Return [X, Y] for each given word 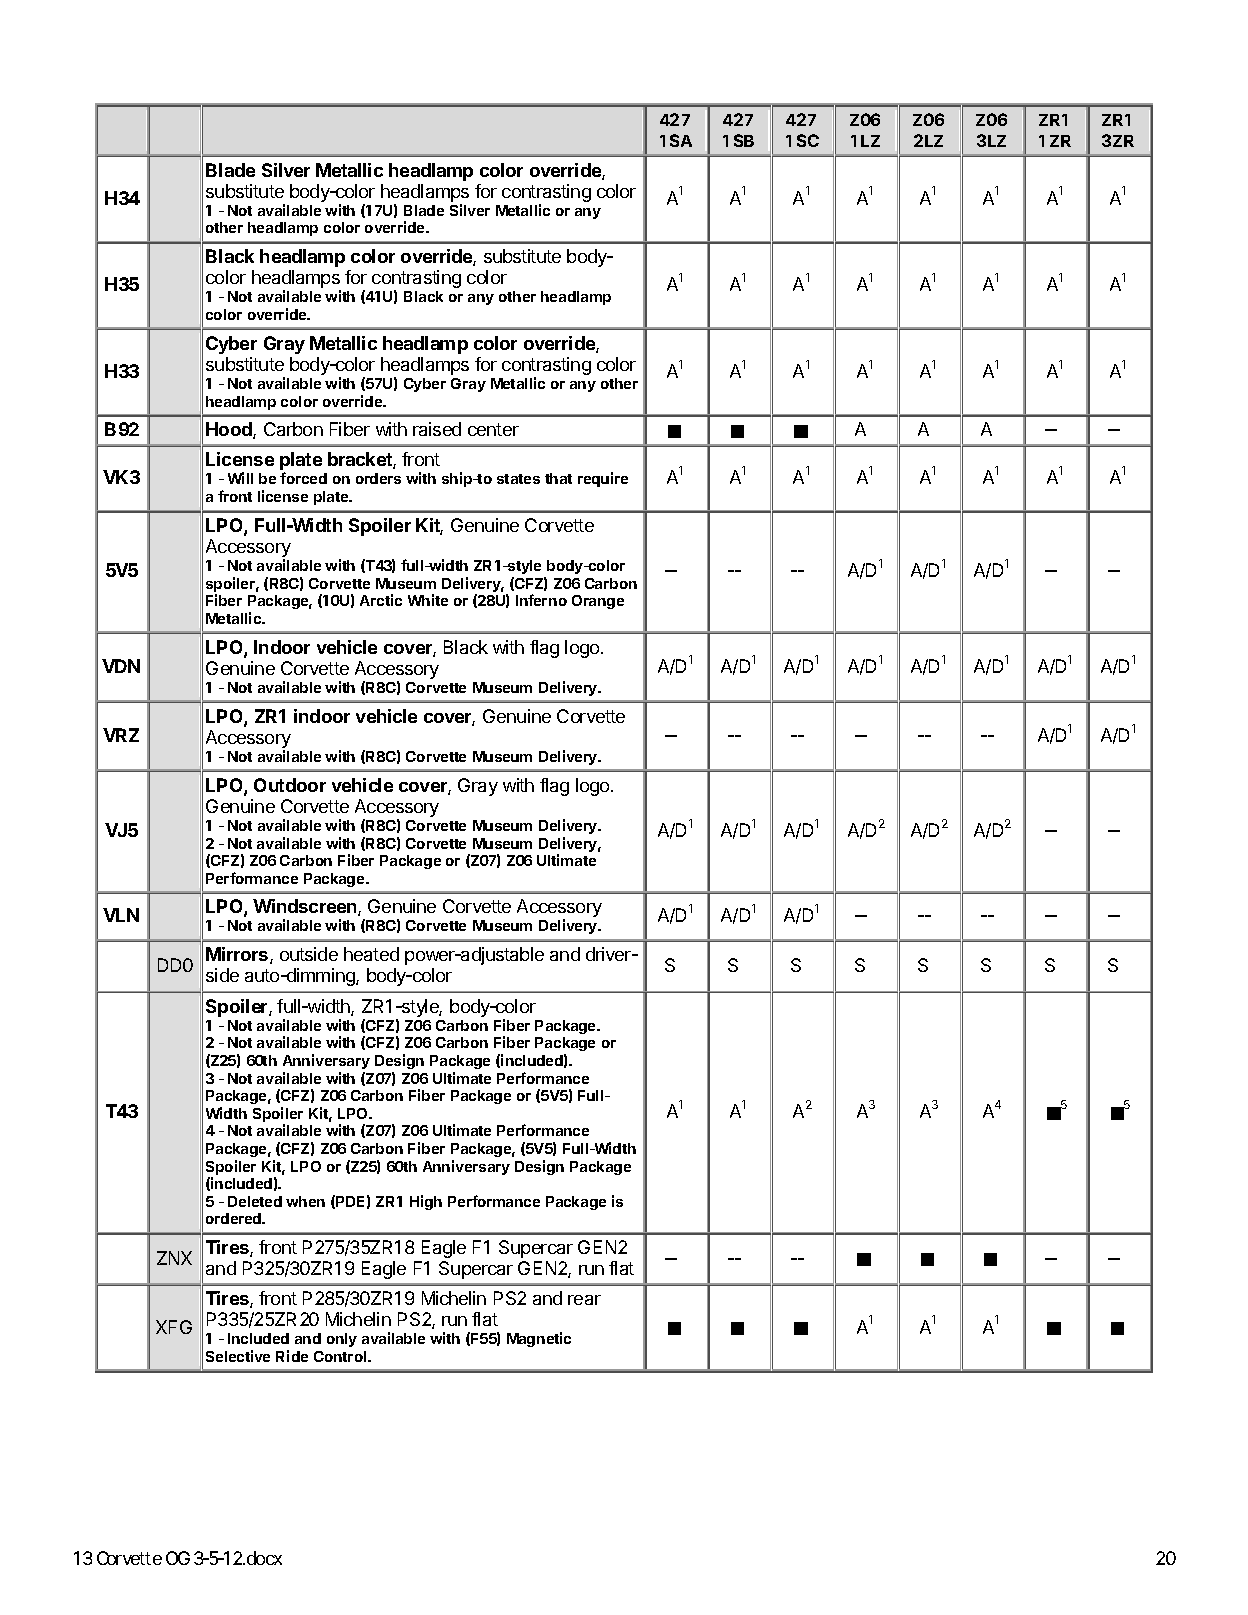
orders [378, 478]
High [426, 1202]
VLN [121, 915]
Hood [230, 430]
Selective [238, 1356]
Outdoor [290, 785]
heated [371, 954]
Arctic [381, 600]
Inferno [541, 600]
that [558, 478]
